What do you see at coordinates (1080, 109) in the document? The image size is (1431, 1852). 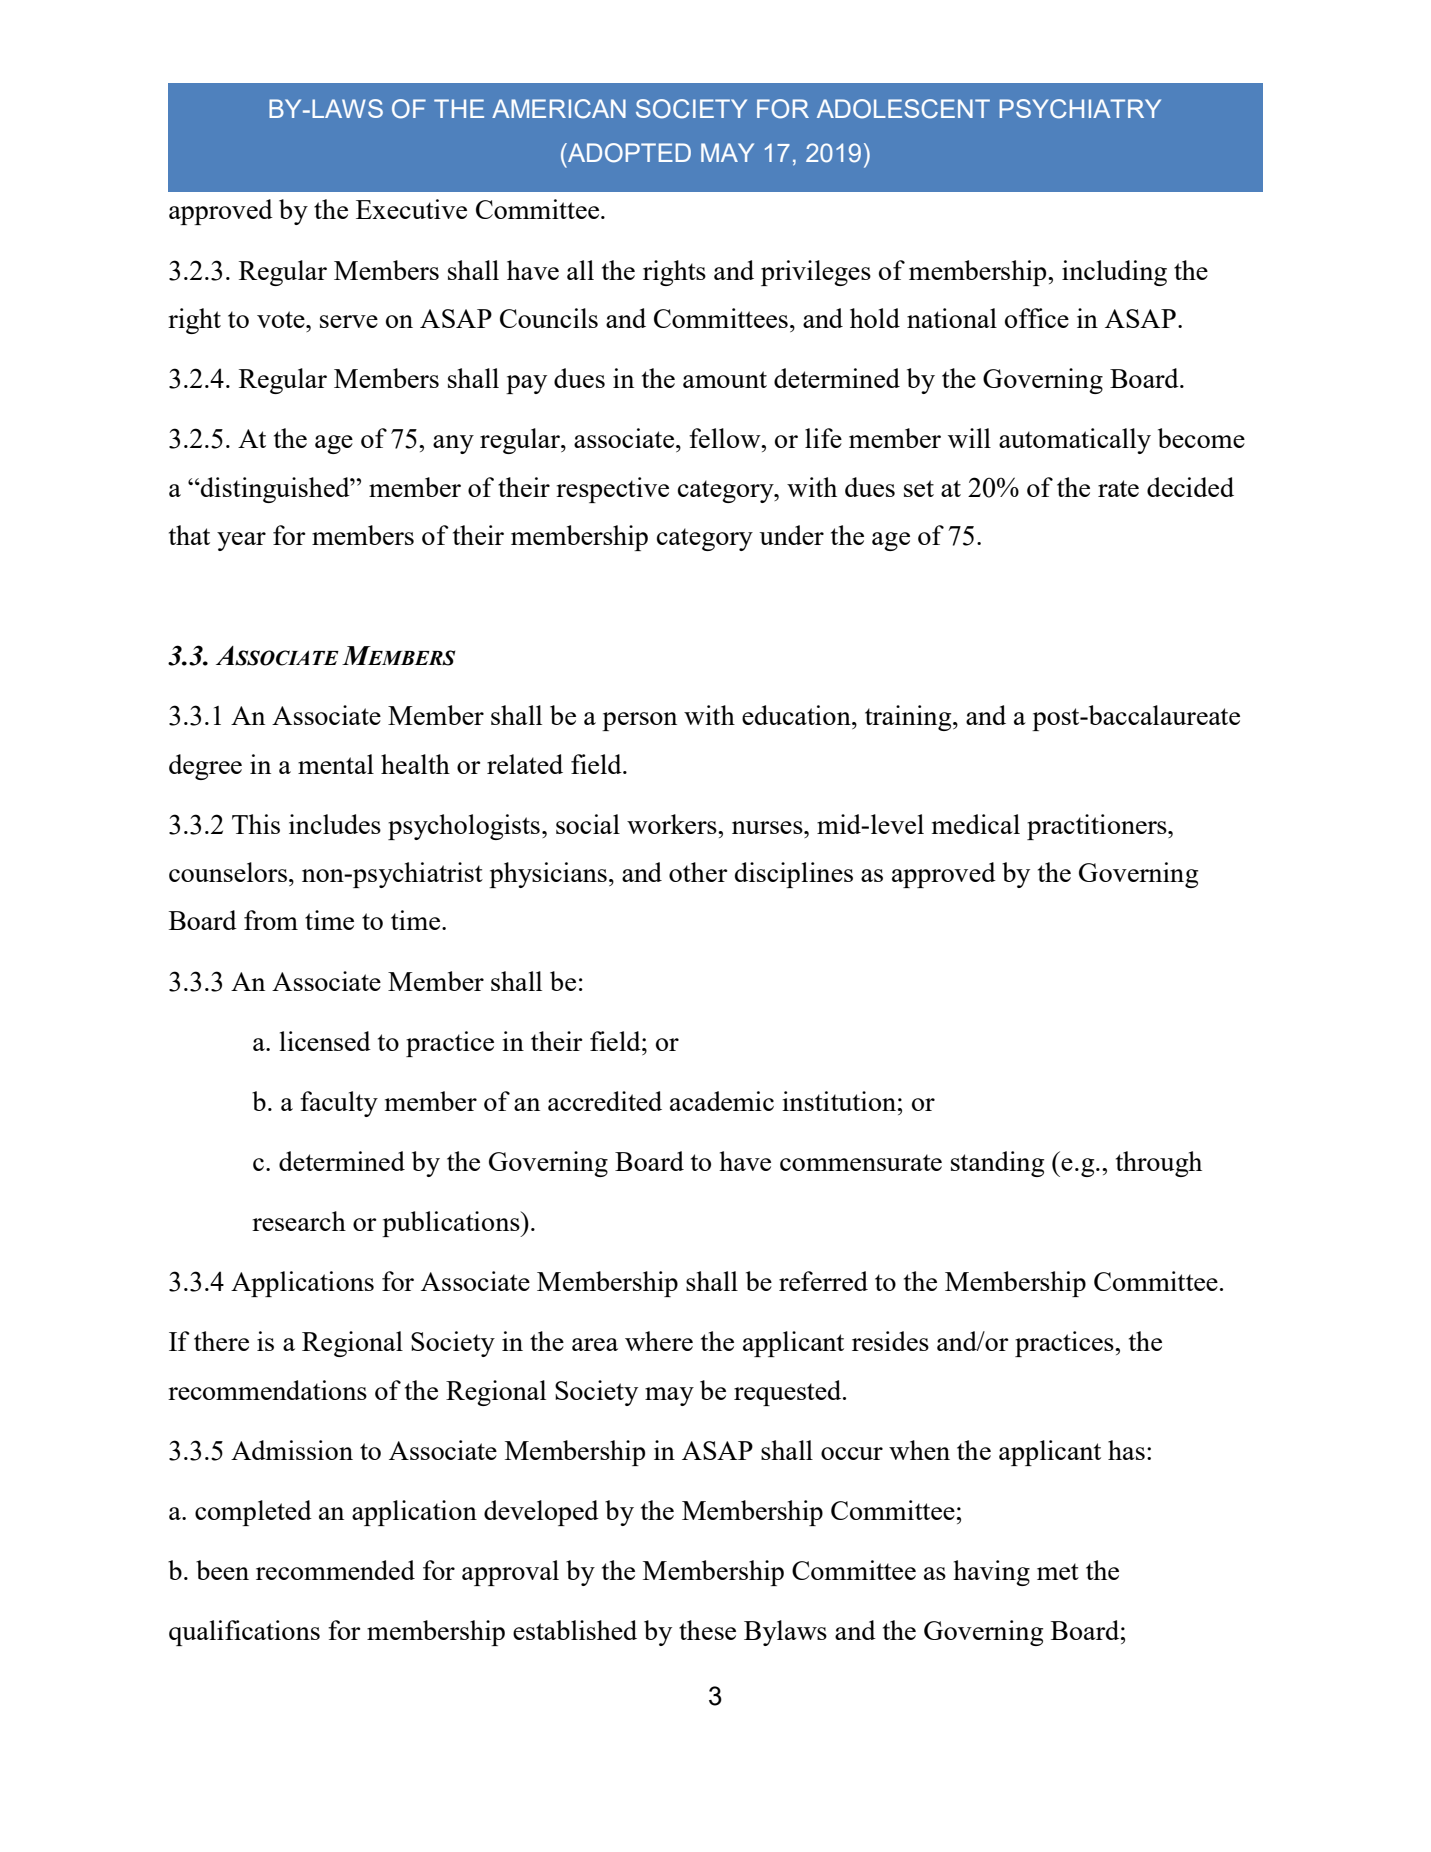 I see `PSYCHIATRY` at bounding box center [1080, 109].
